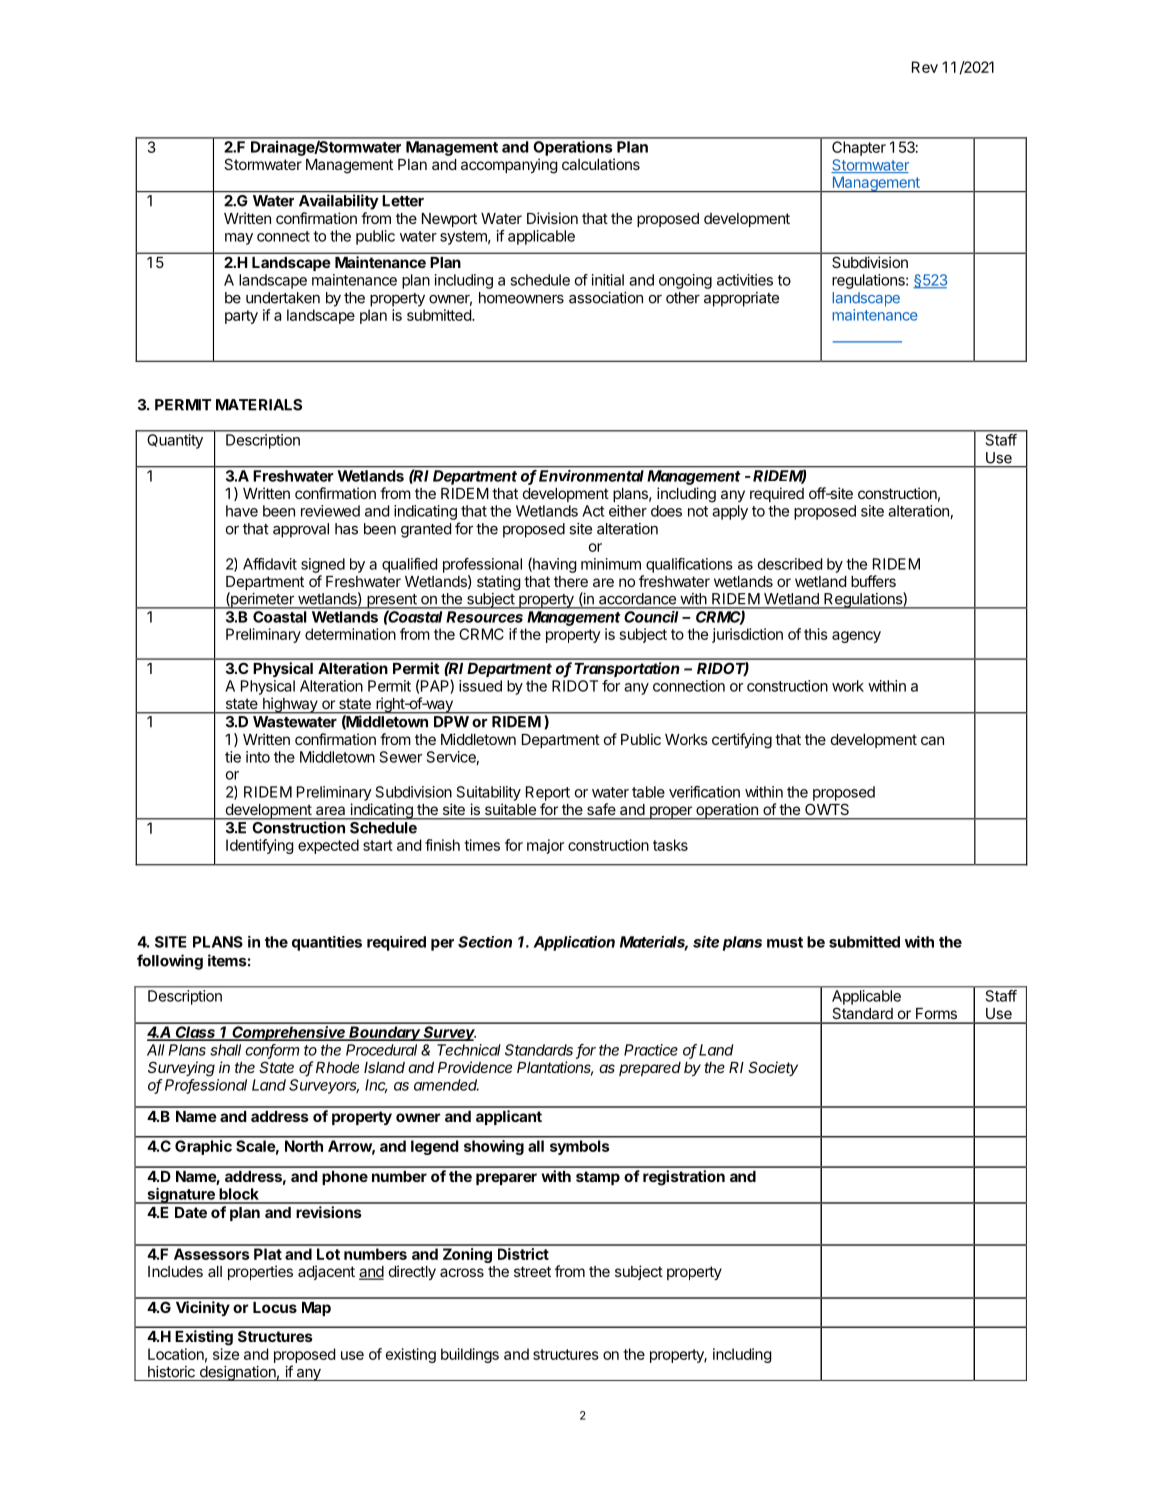 This screenshot has width=1165, height=1508. Describe the element at coordinates (591, 476) in the screenshot. I see `Environmental` at that location.
